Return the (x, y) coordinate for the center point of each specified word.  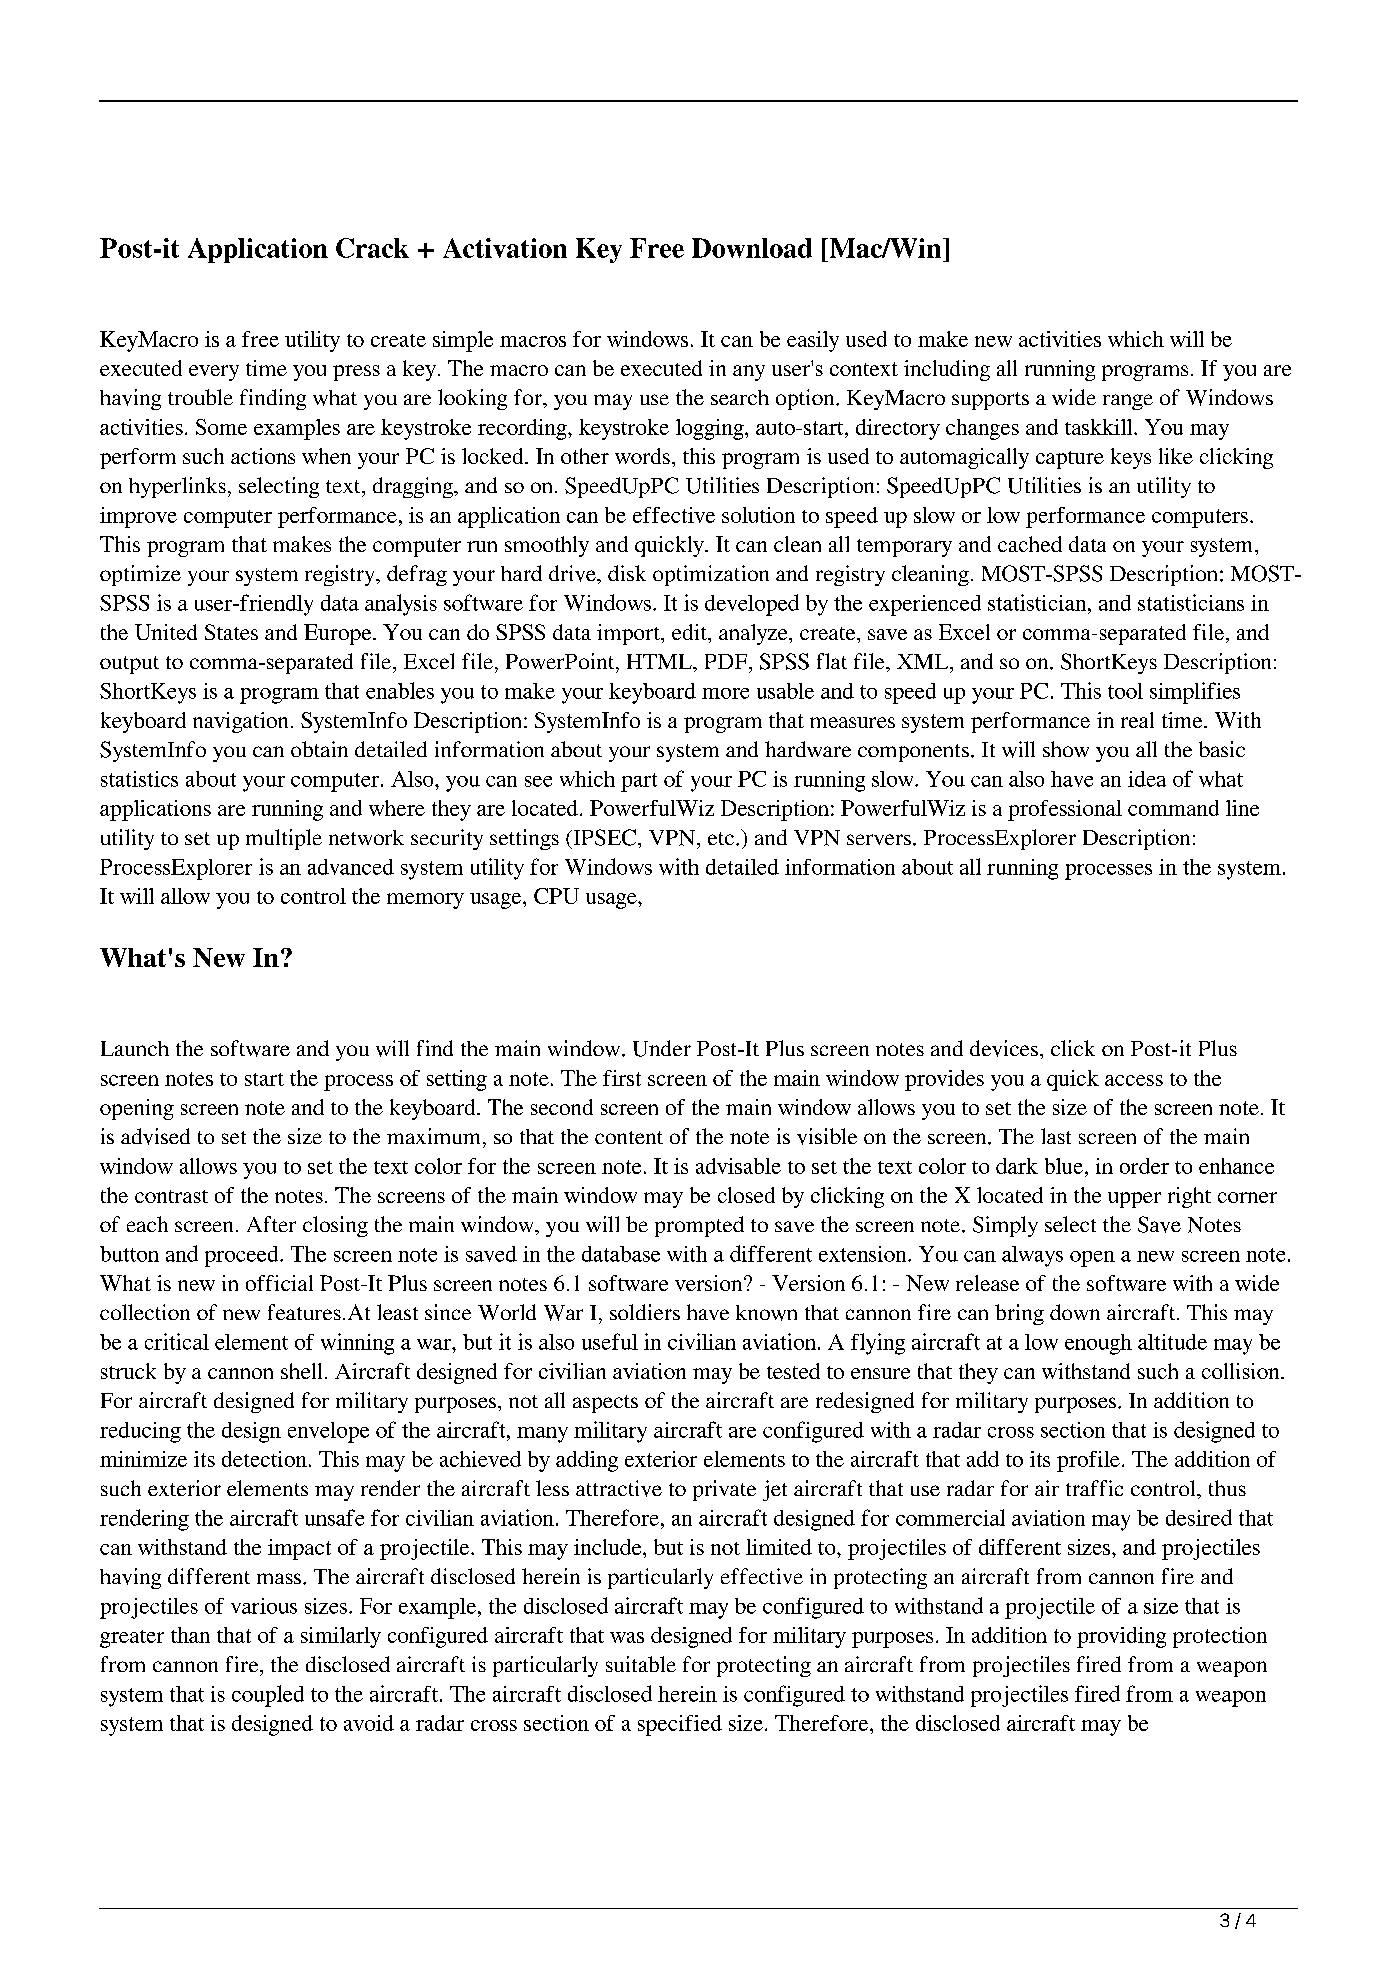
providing (1121, 1637)
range (1128, 402)
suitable (641, 1664)
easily (813, 341)
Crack (372, 248)
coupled (268, 1696)
